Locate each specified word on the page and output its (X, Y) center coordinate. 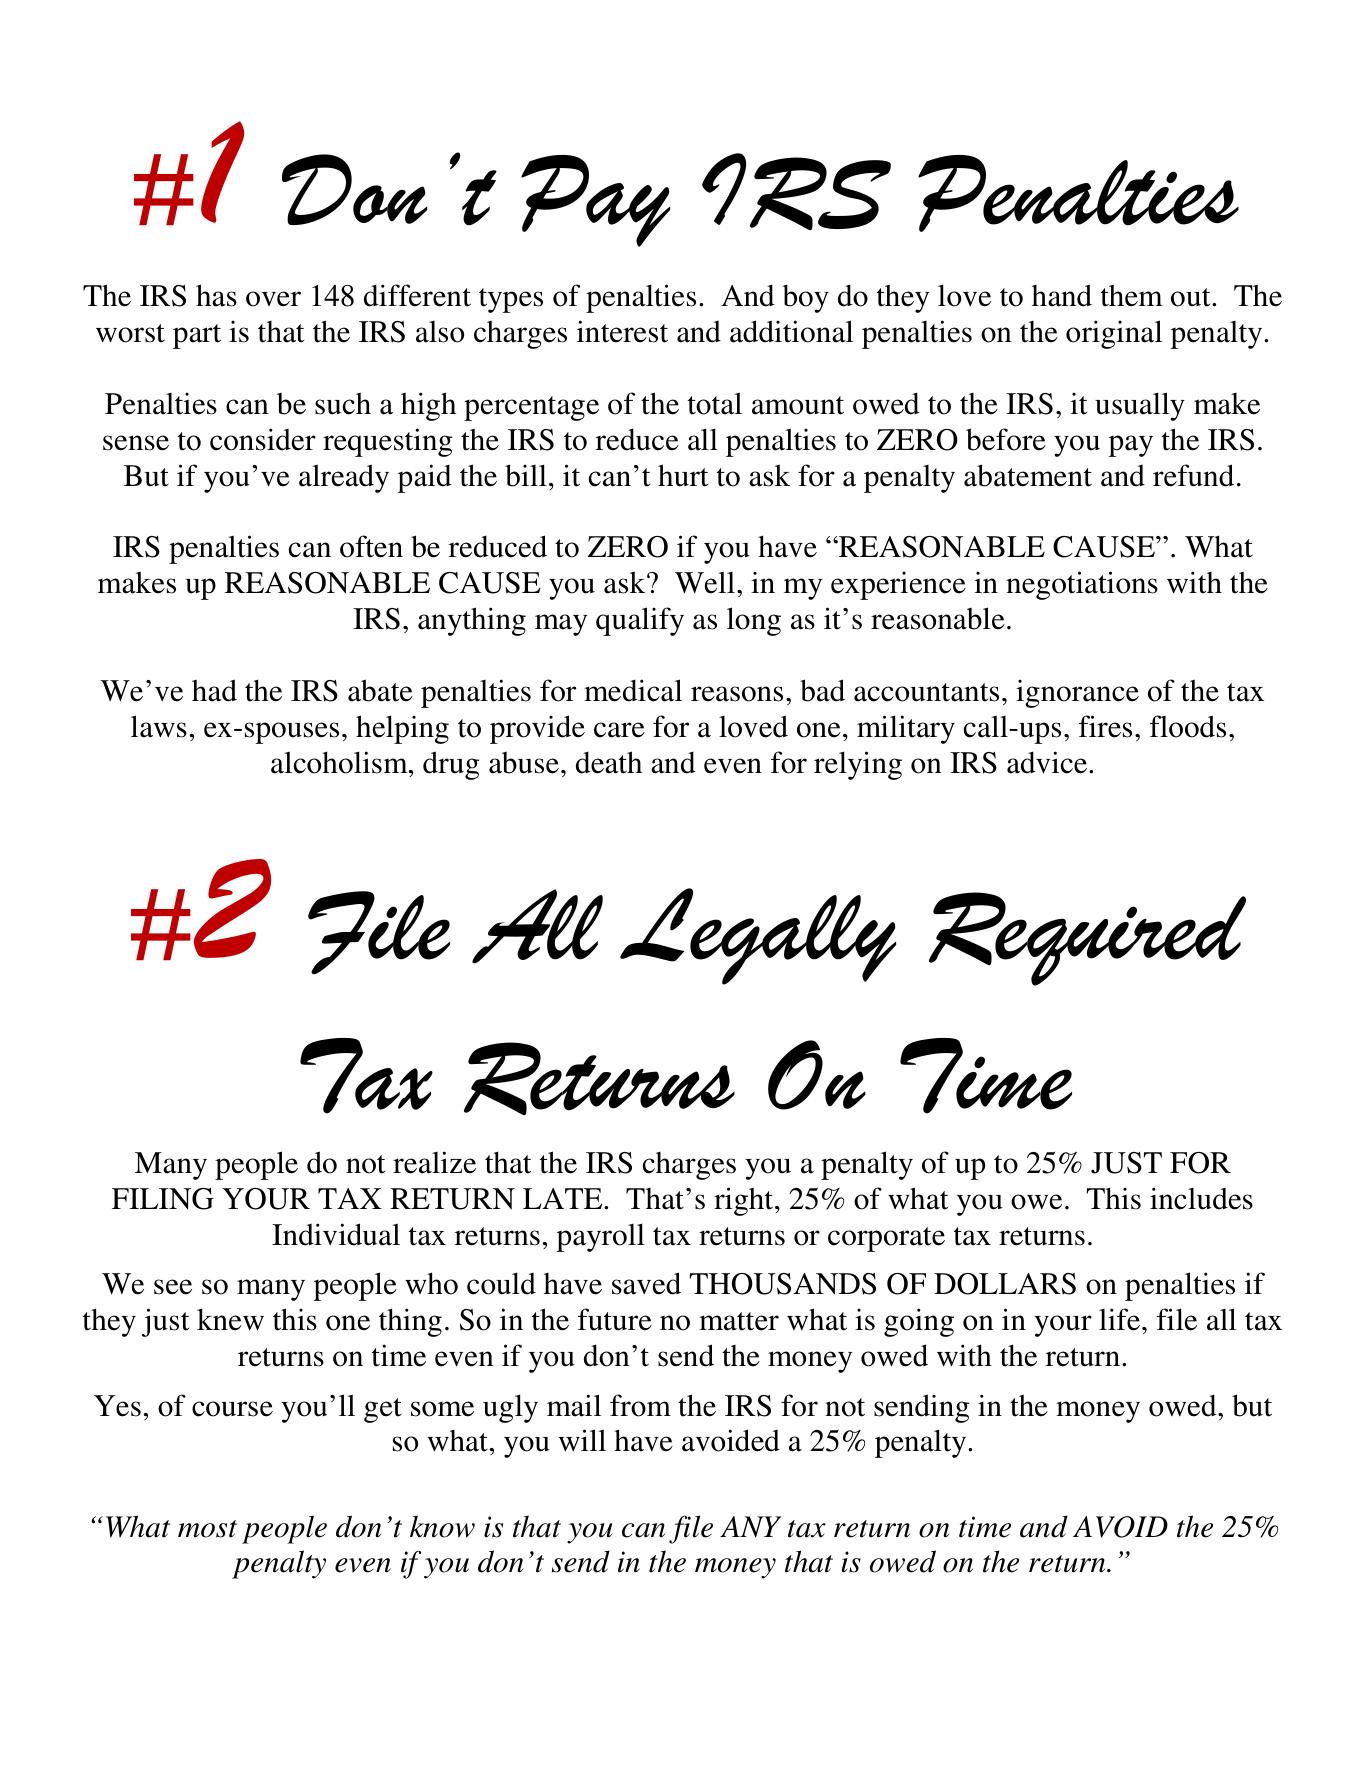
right (745, 1201)
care (619, 730)
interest (622, 331)
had (214, 690)
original (1114, 334)
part (197, 336)
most (207, 1529)
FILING (163, 1199)
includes (1201, 1198)
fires (1105, 726)
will (582, 1440)
